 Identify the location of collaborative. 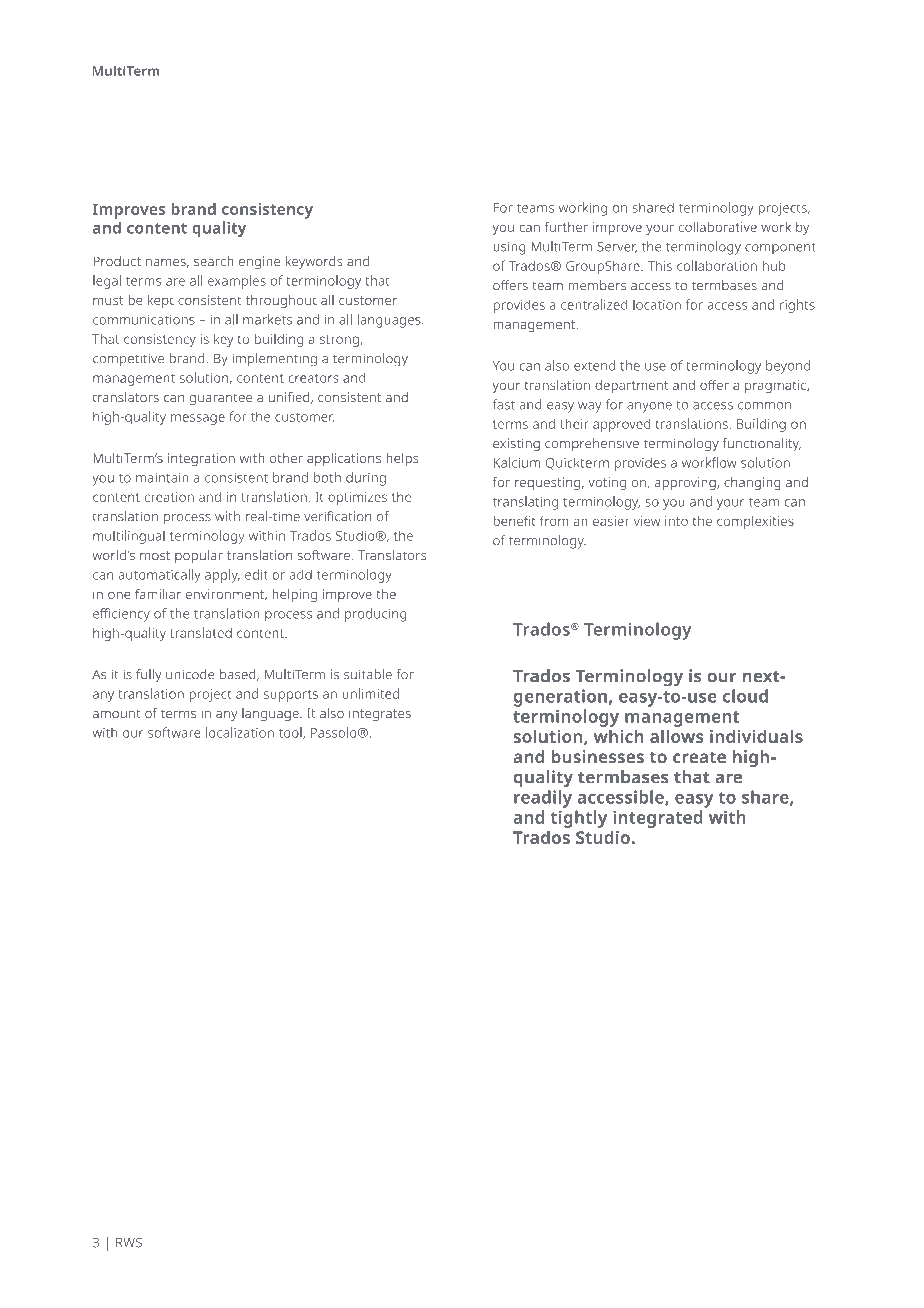
(718, 226).
